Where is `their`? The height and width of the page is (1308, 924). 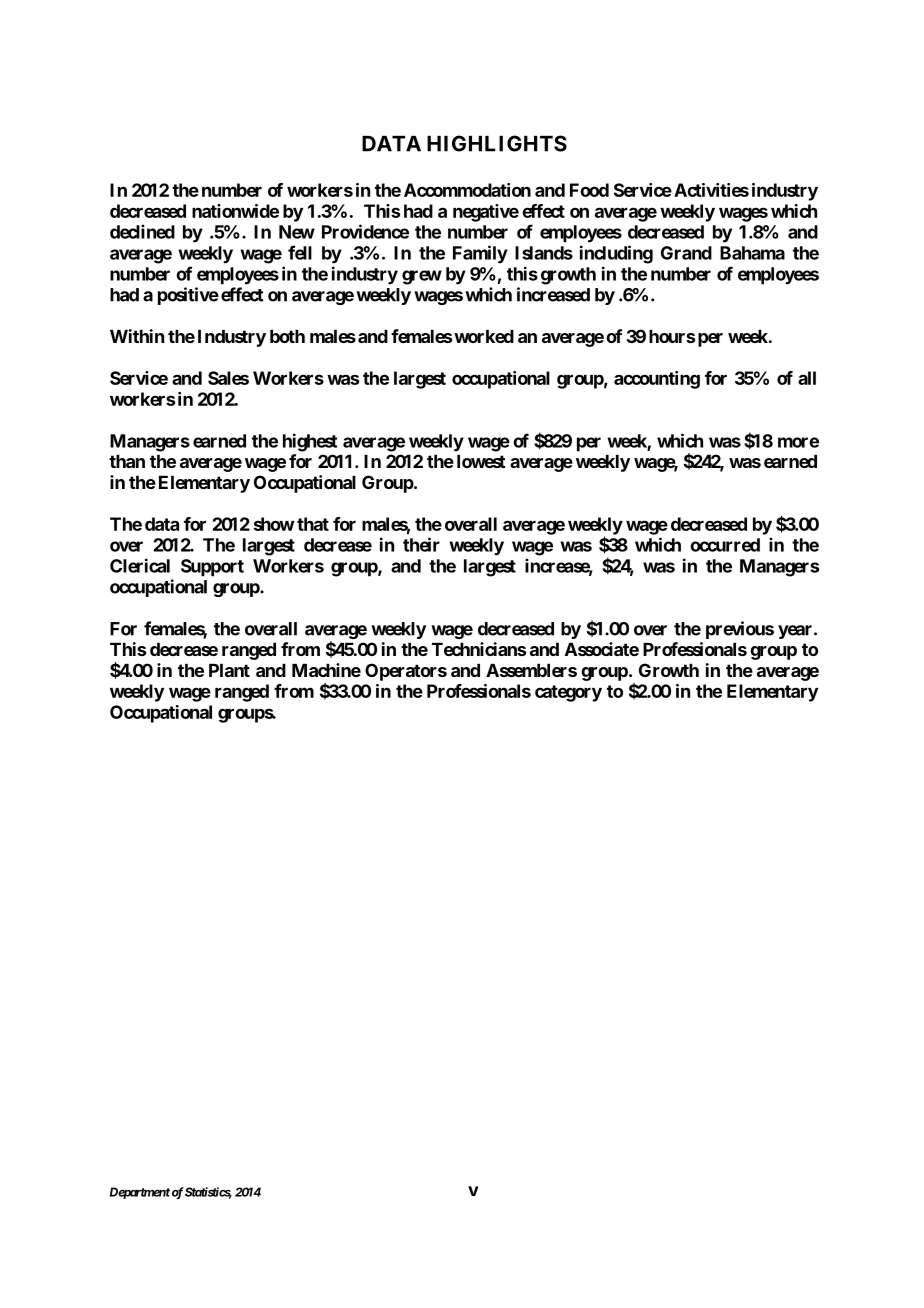
their is located at coordinates (421, 544).
